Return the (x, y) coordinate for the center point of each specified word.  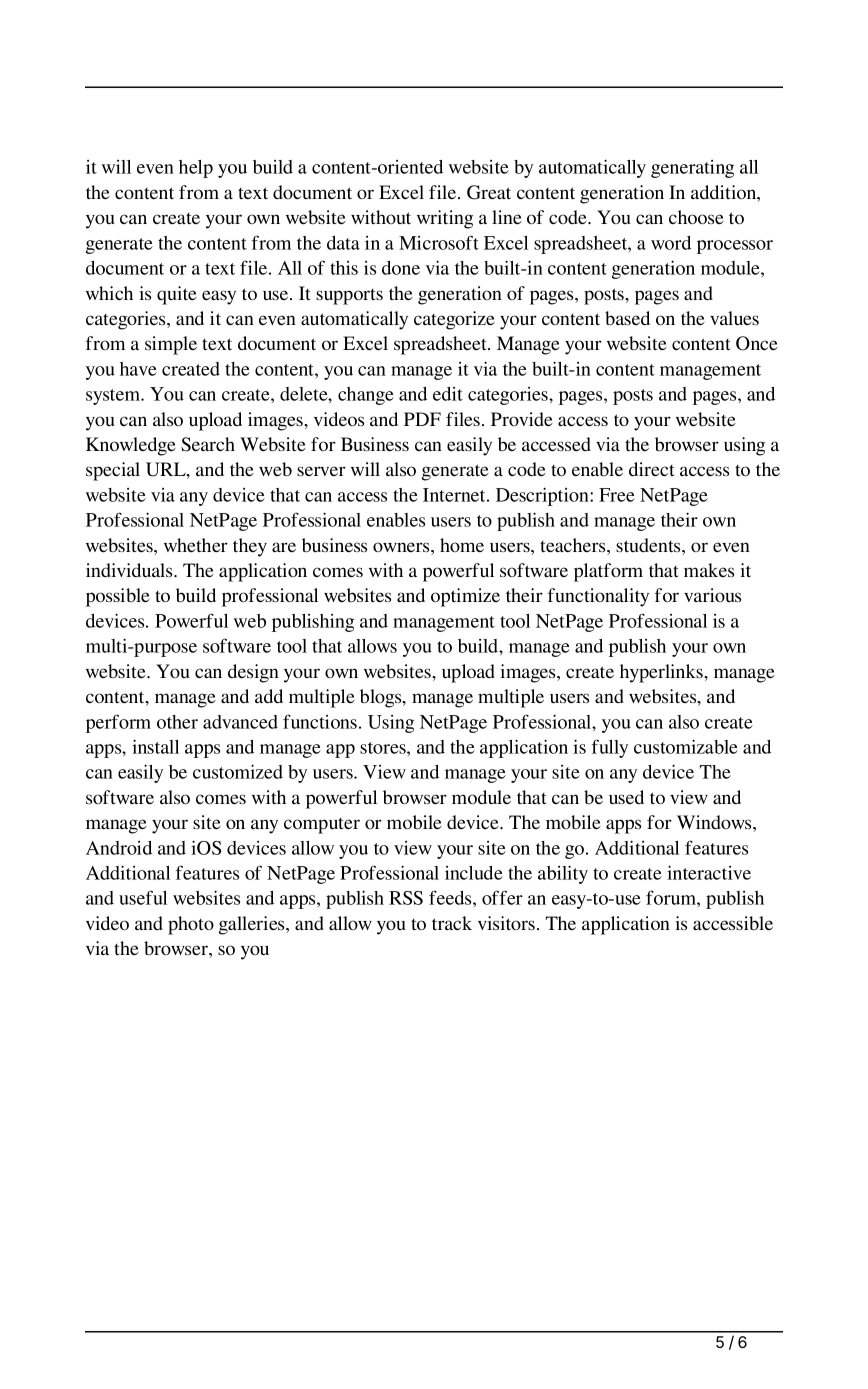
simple (171, 345)
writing (445, 219)
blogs (382, 698)
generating (692, 169)
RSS (406, 898)
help (196, 169)
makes (709, 570)
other (177, 722)
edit (448, 394)
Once (757, 343)
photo (191, 925)
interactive (709, 872)
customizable (686, 746)
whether (196, 545)
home (462, 545)
